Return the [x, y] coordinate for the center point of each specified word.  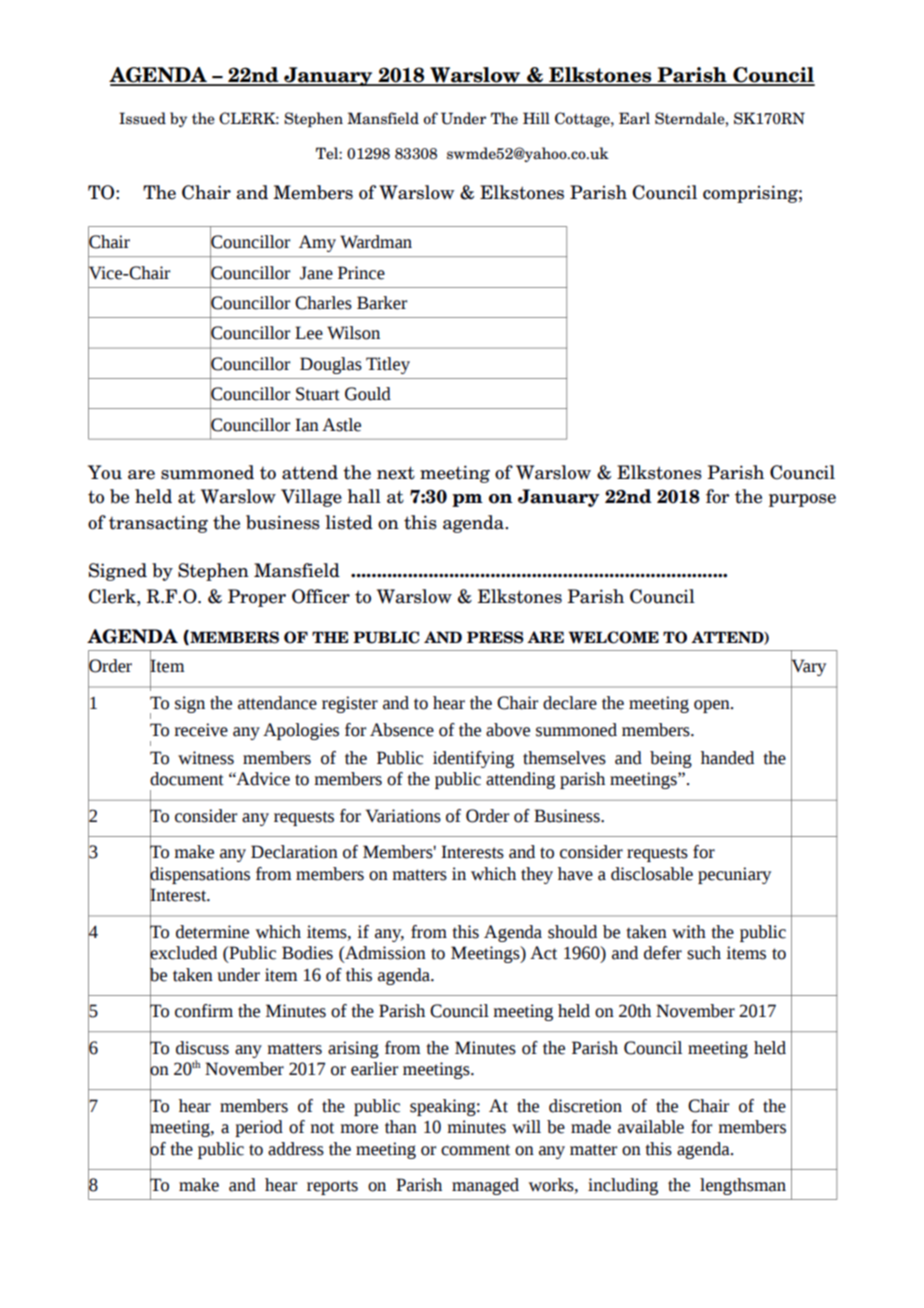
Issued [142, 118]
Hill [536, 118]
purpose [802, 500]
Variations [403, 816]
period [259, 1128]
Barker [382, 303]
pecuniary [734, 875]
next [396, 473]
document [187, 779]
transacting [158, 524]
